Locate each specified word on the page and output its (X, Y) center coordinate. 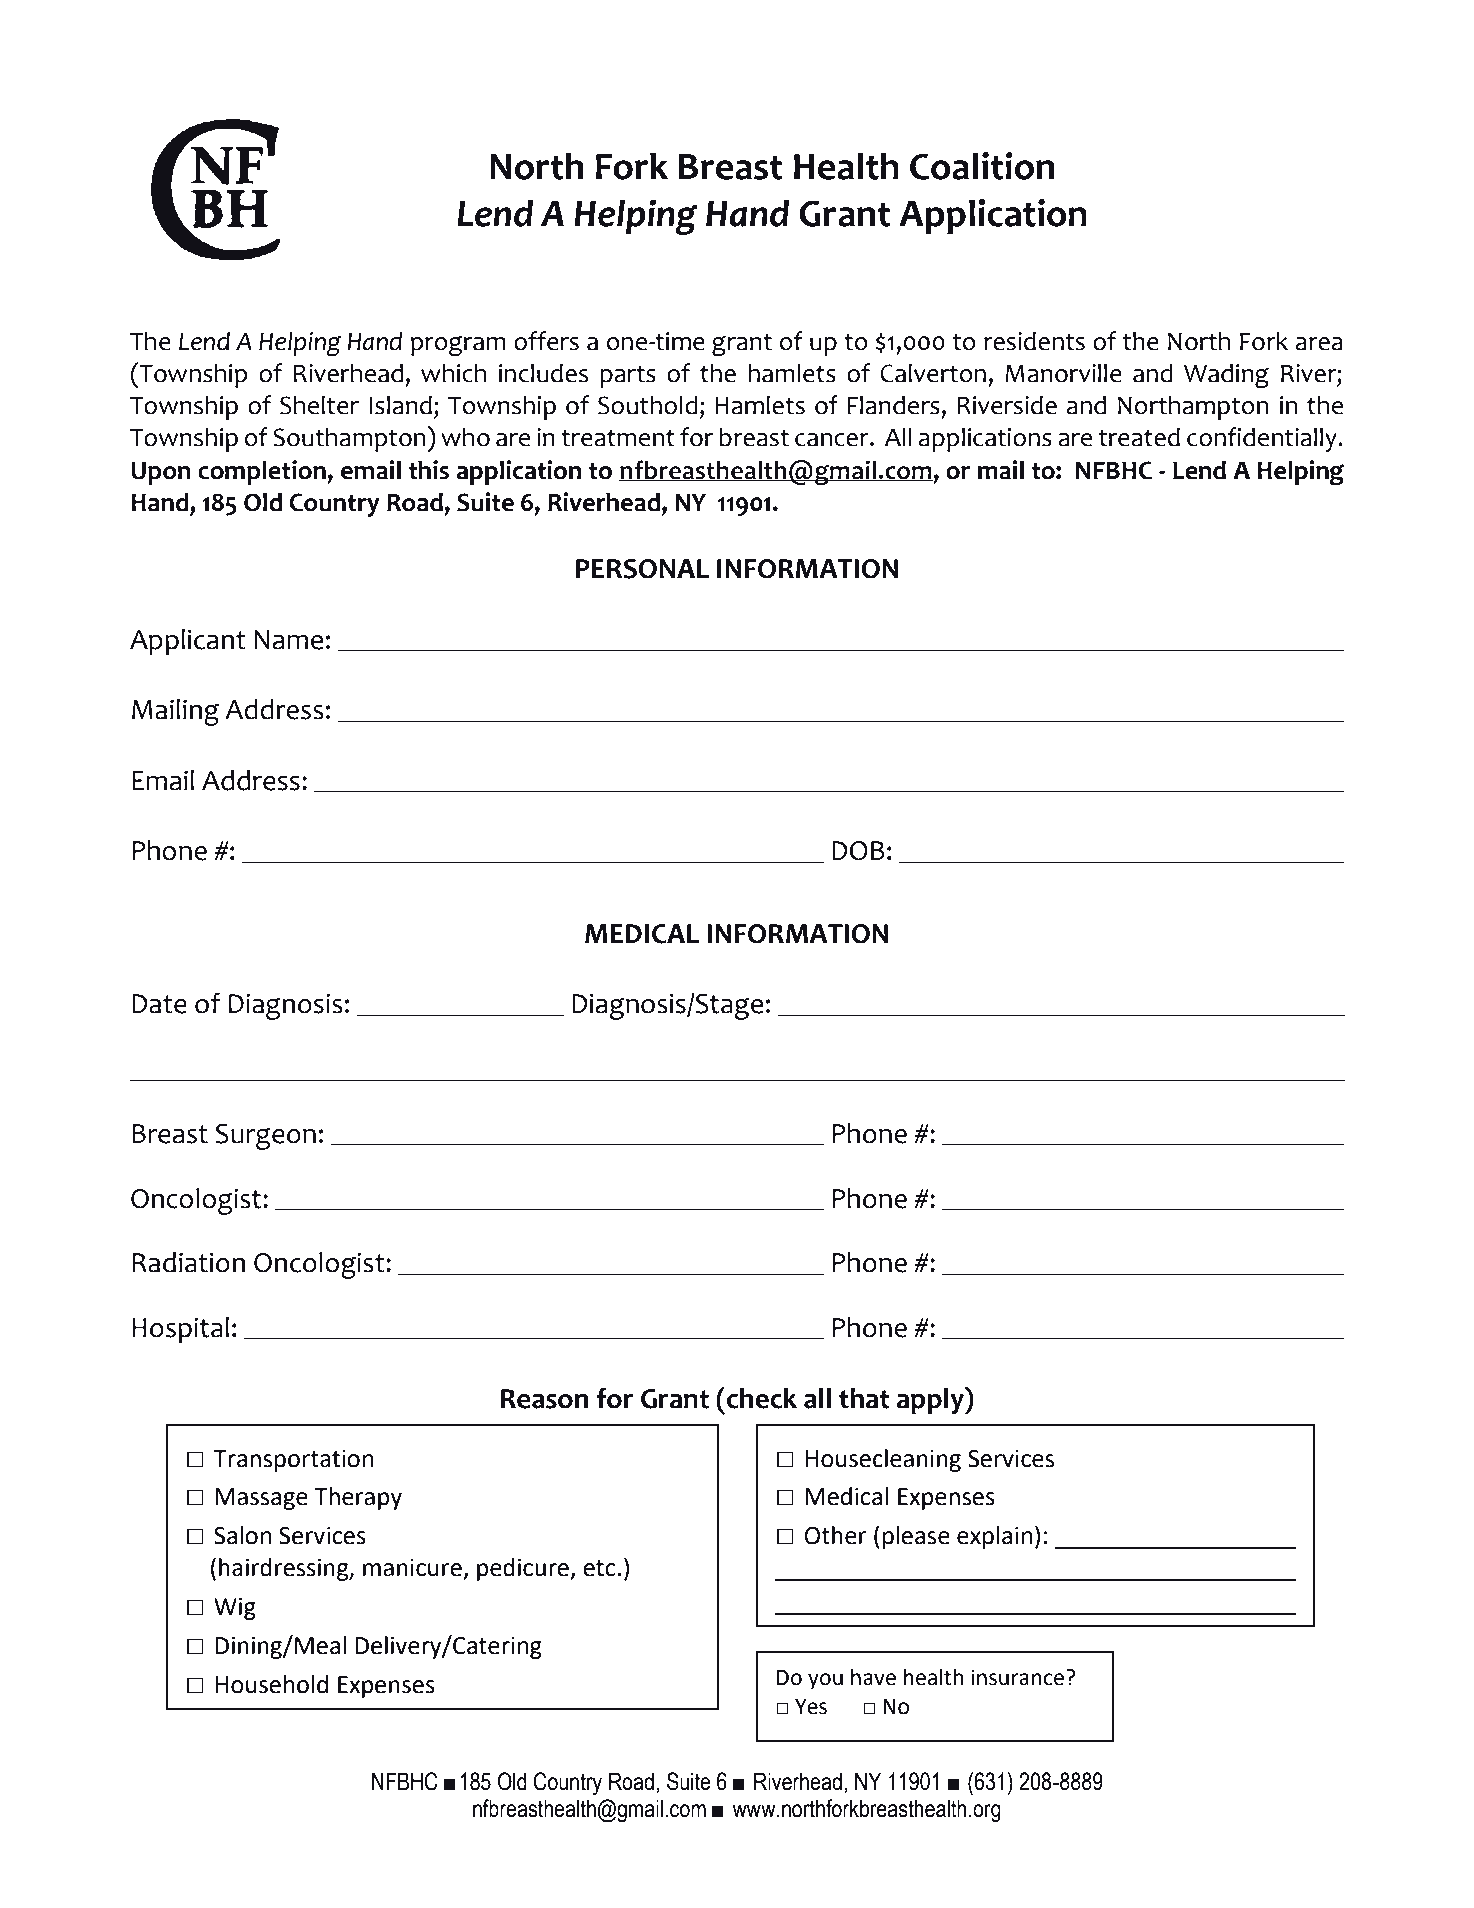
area (1319, 344)
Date (159, 1004)
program (458, 346)
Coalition (982, 166)
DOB (858, 851)
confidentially (1263, 439)
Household (271, 1684)
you (825, 1681)
